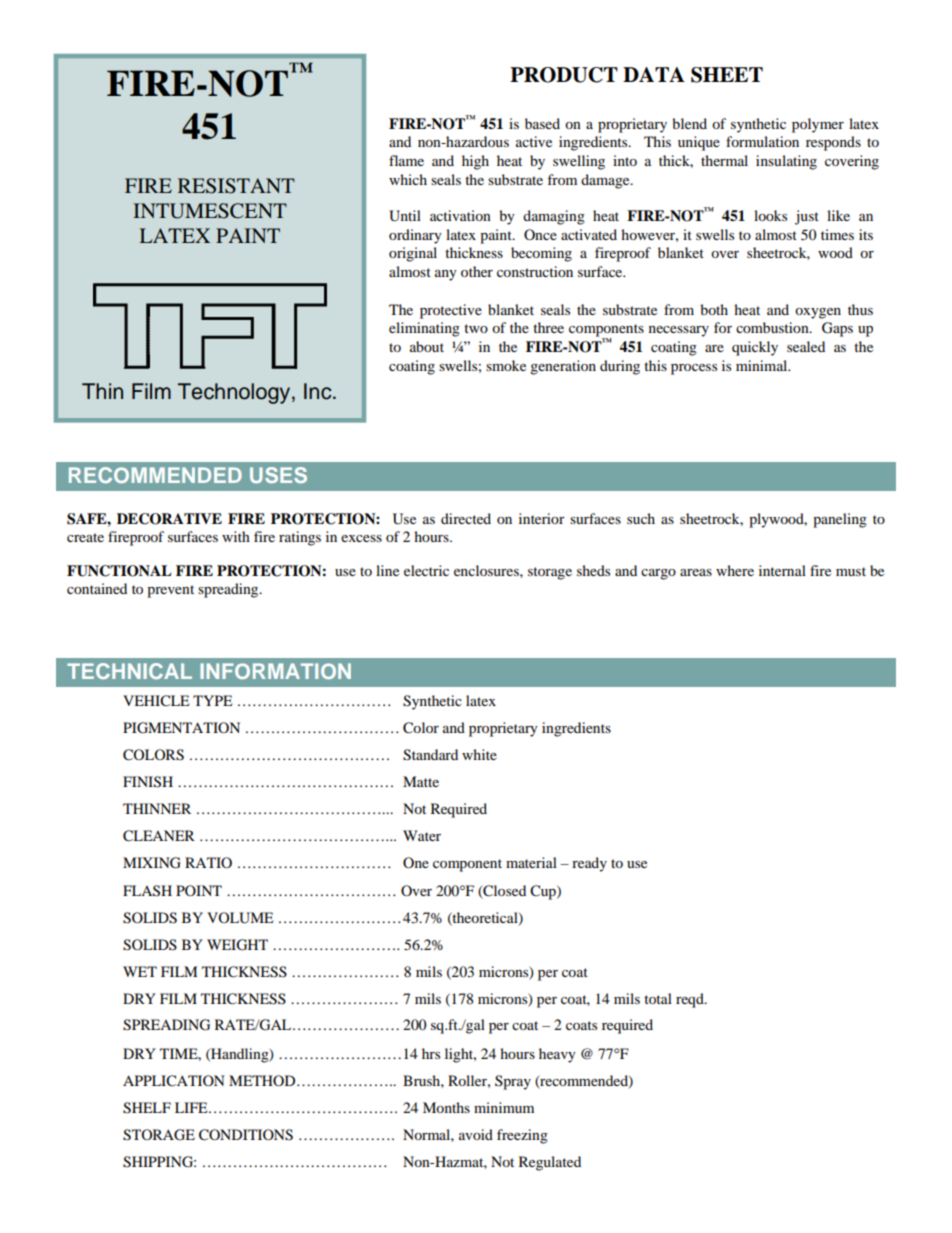  Describe the element at coordinates (236, 186) in the screenshot. I see `RESISTANT` at that location.
